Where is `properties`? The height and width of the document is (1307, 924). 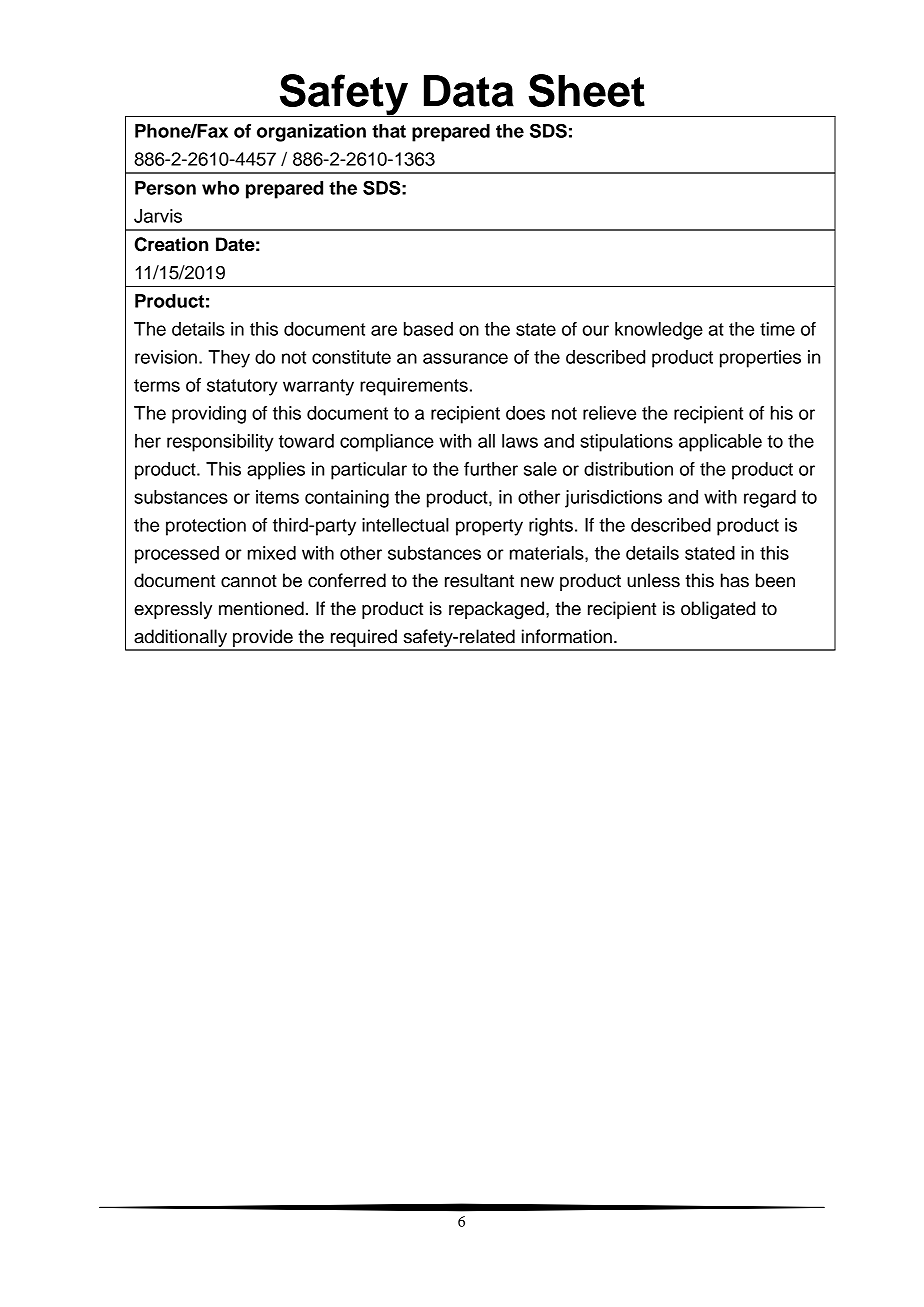 properties is located at coordinates (760, 359).
